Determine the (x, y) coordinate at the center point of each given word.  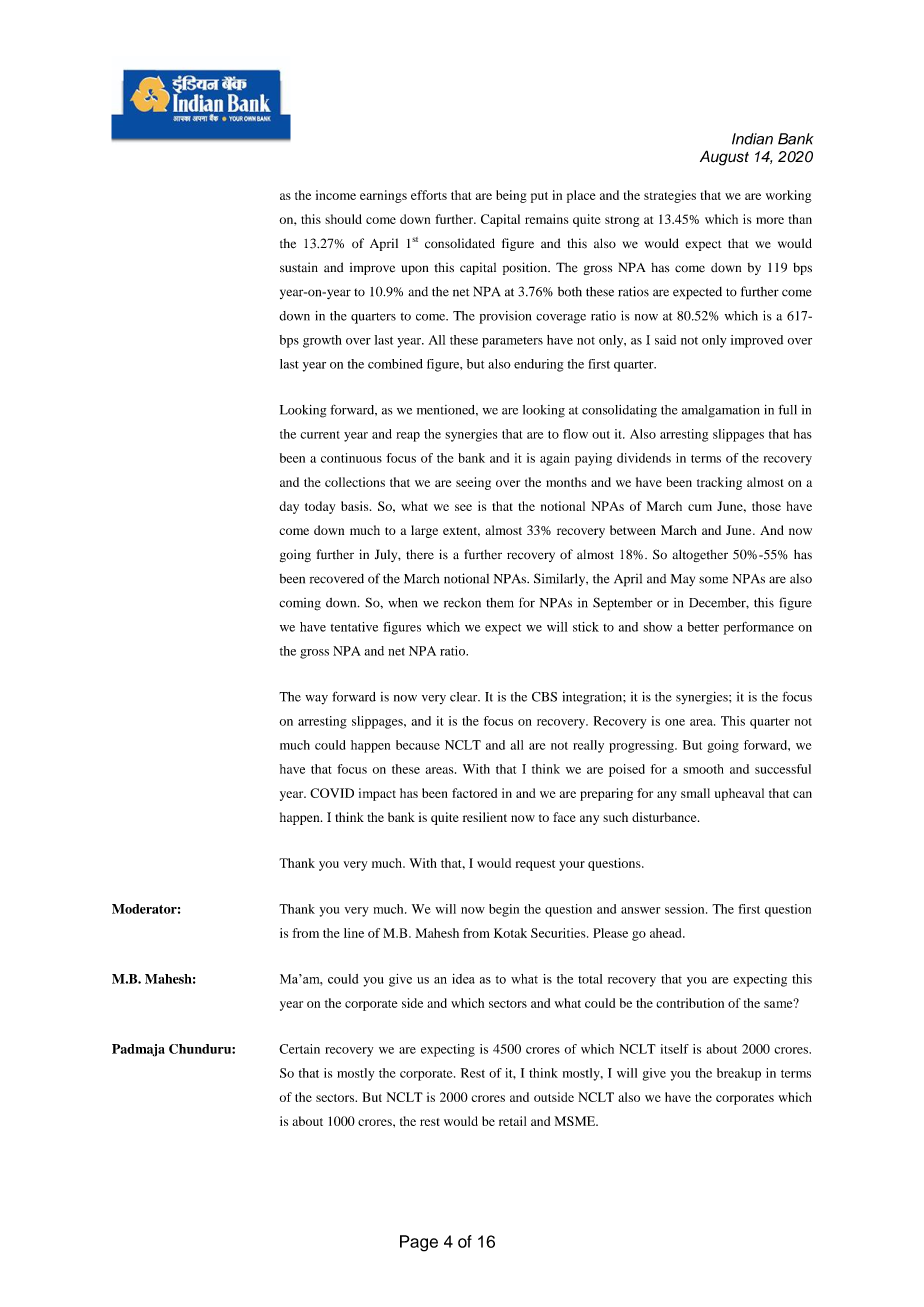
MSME (576, 1121)
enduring (539, 365)
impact (377, 794)
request (535, 865)
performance (759, 628)
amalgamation (721, 411)
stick (586, 627)
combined (395, 364)
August (724, 158)
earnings (383, 196)
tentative (354, 627)
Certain (299, 1049)
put (539, 197)
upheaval (739, 794)
